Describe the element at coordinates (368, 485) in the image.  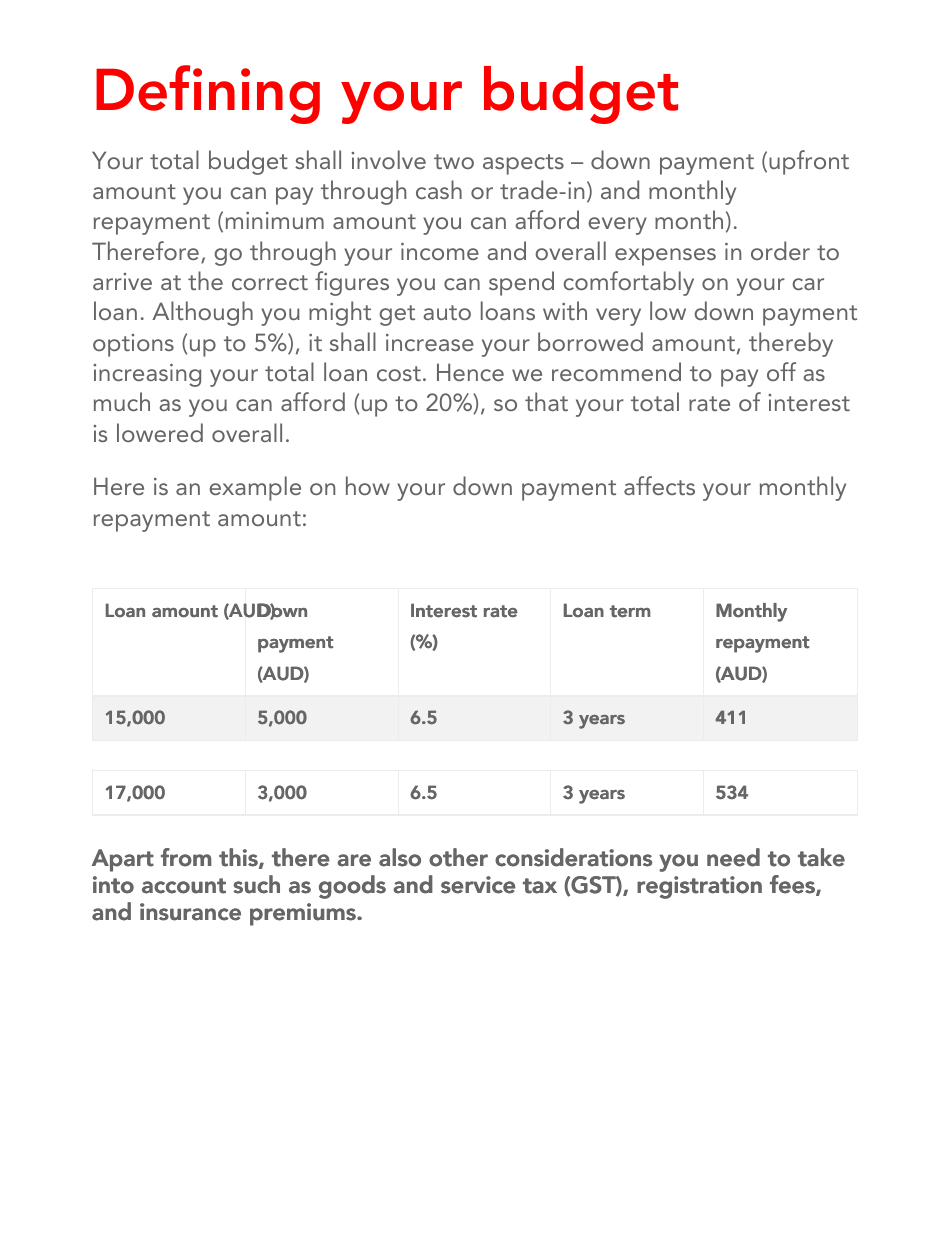
I see `how` at that location.
